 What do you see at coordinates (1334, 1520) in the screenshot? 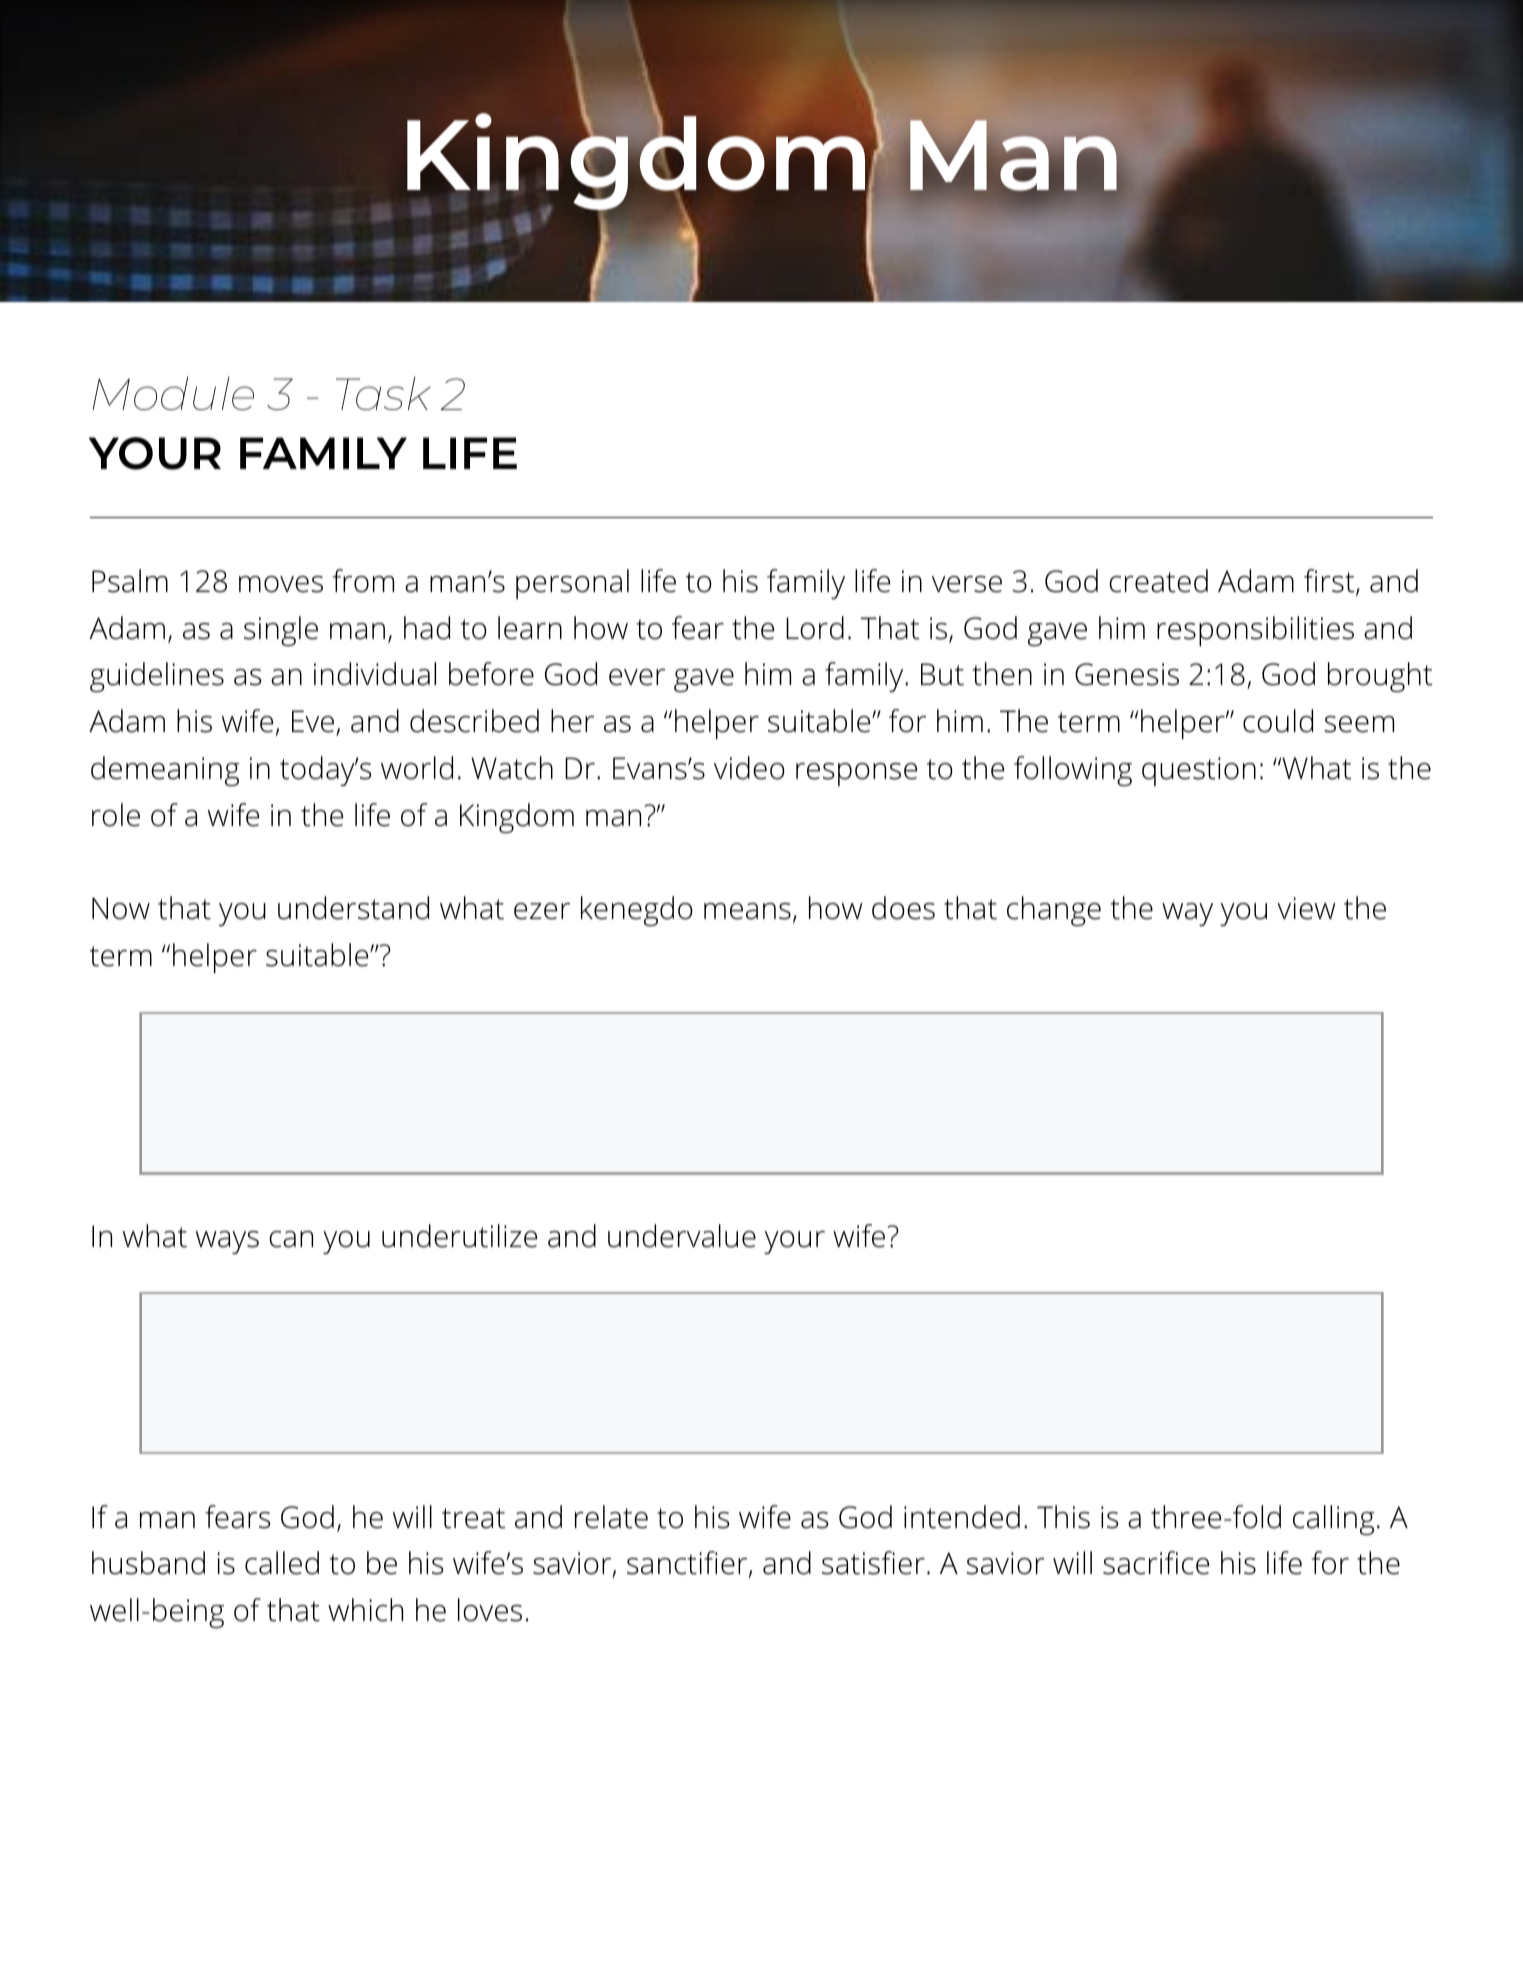
I see `calling` at bounding box center [1334, 1520].
